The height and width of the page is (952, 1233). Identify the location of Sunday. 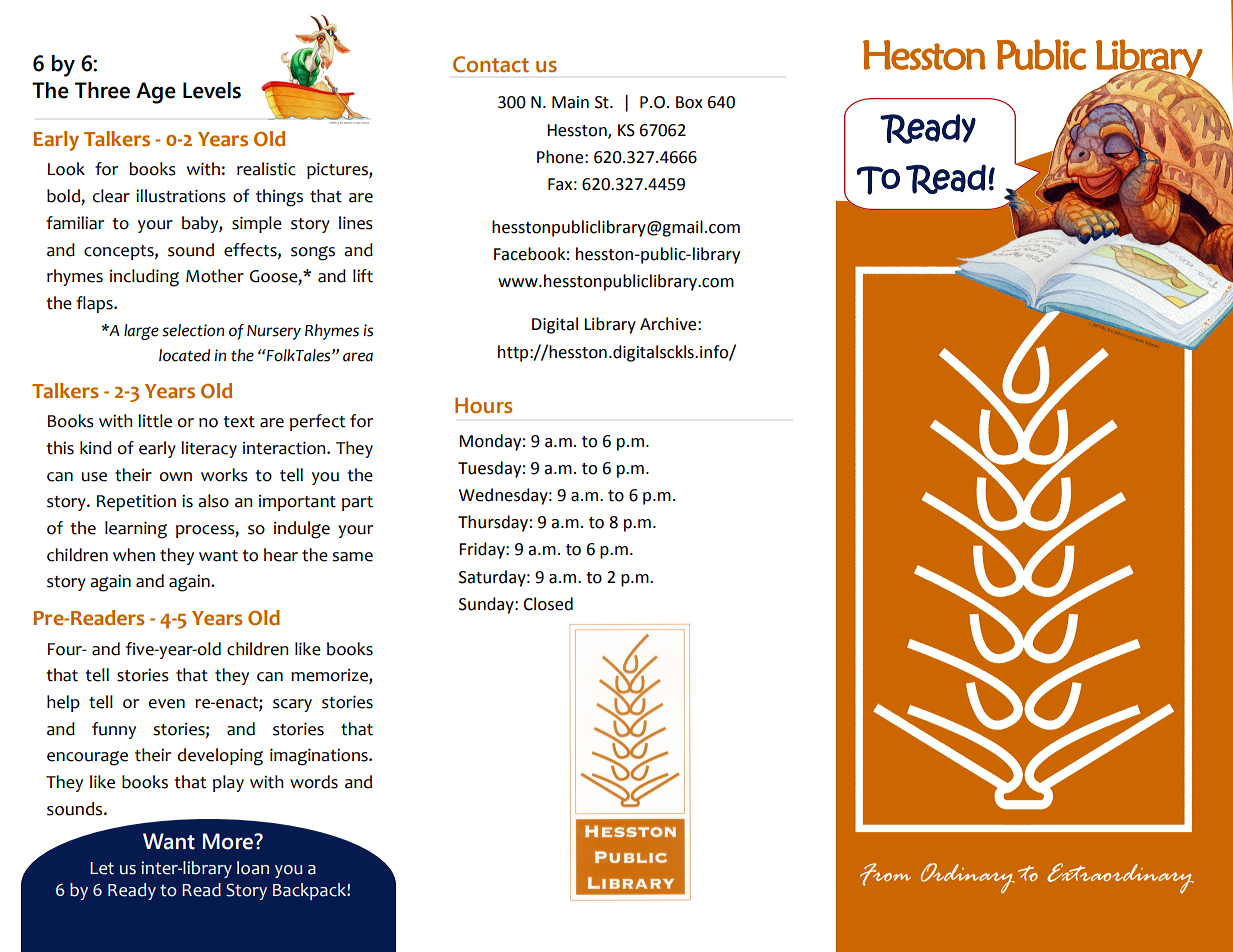
(487, 605).
